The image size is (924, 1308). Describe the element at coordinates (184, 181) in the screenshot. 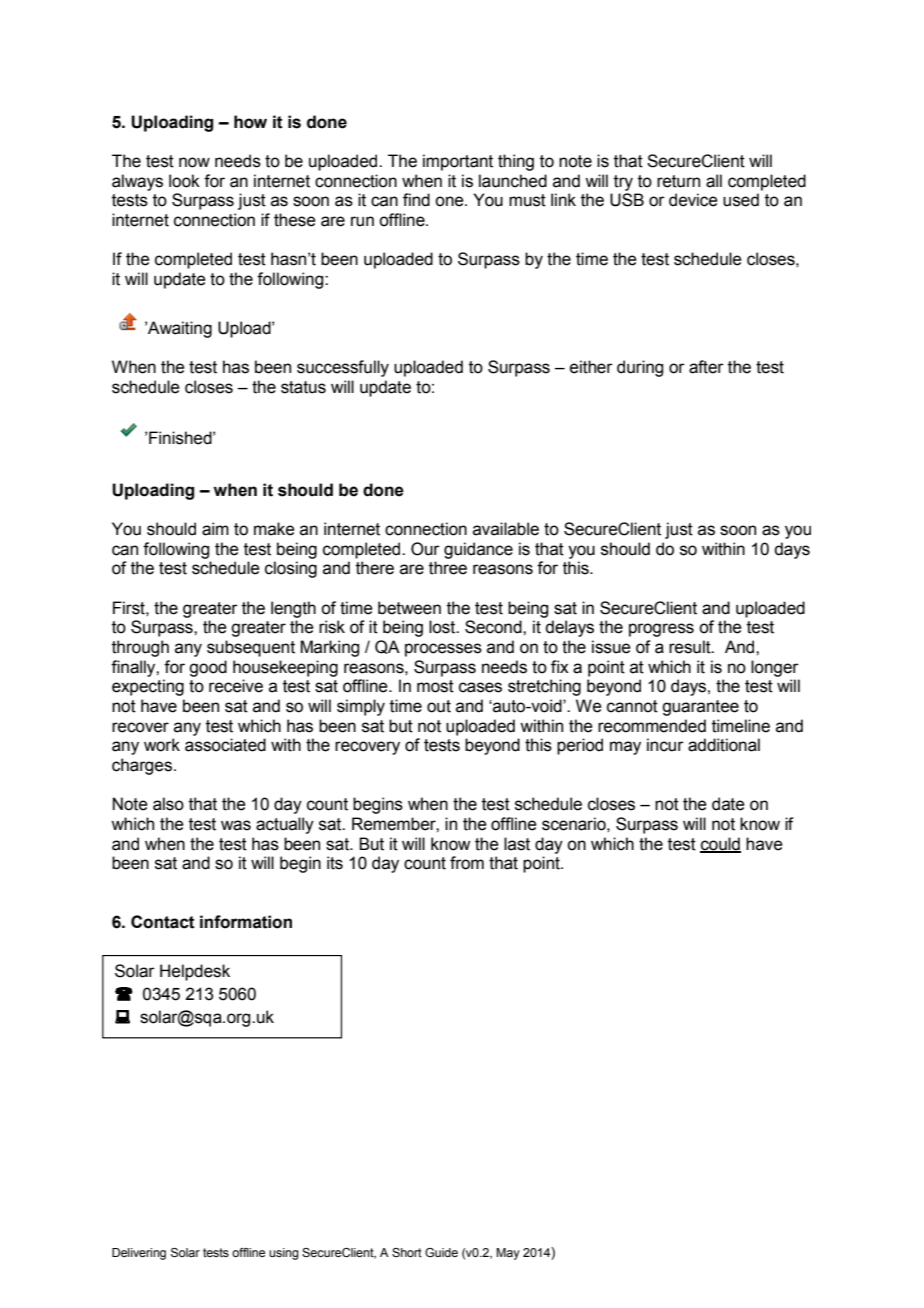

I see `look` at that location.
